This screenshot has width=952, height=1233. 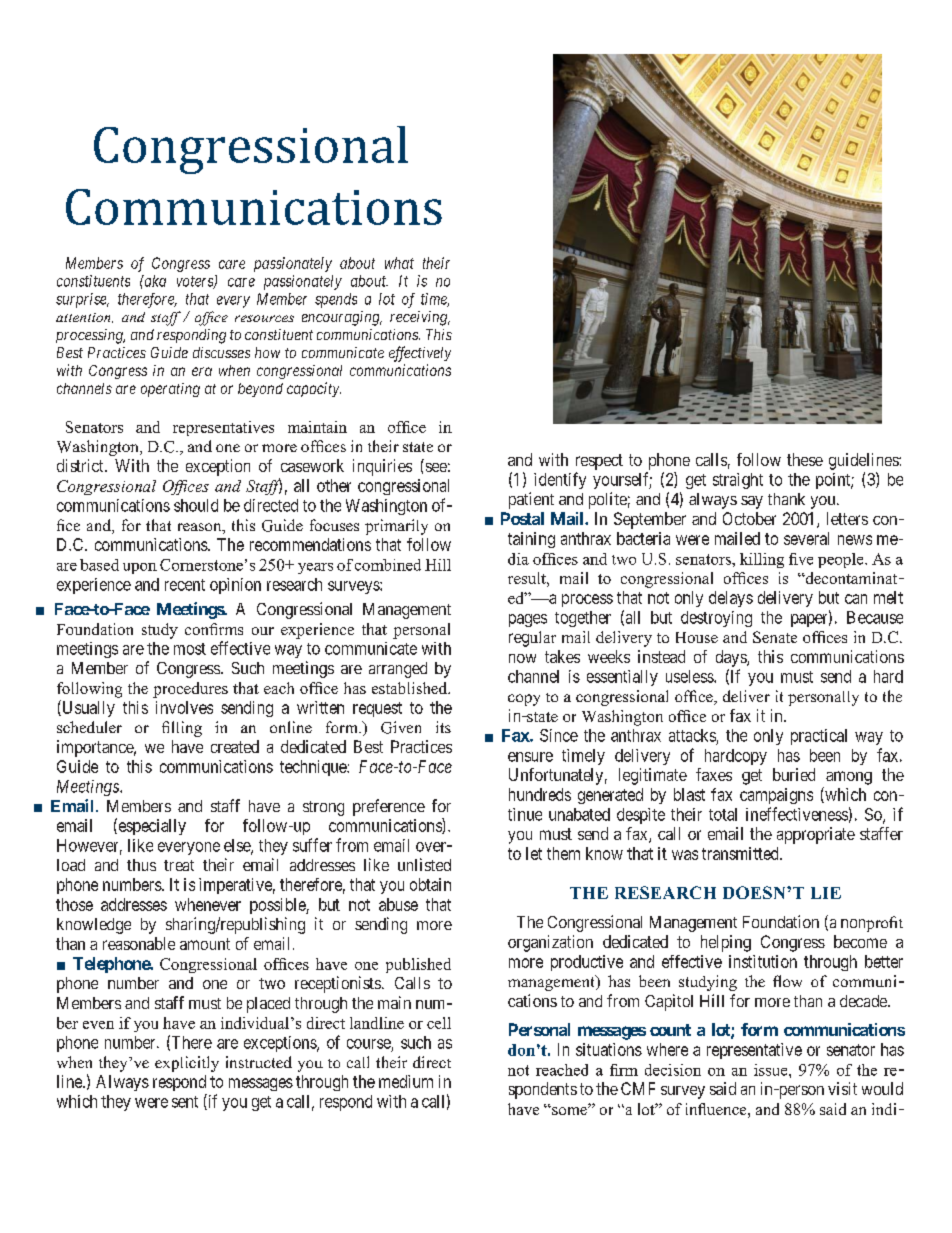 I want to click on upon, so click(x=140, y=568).
